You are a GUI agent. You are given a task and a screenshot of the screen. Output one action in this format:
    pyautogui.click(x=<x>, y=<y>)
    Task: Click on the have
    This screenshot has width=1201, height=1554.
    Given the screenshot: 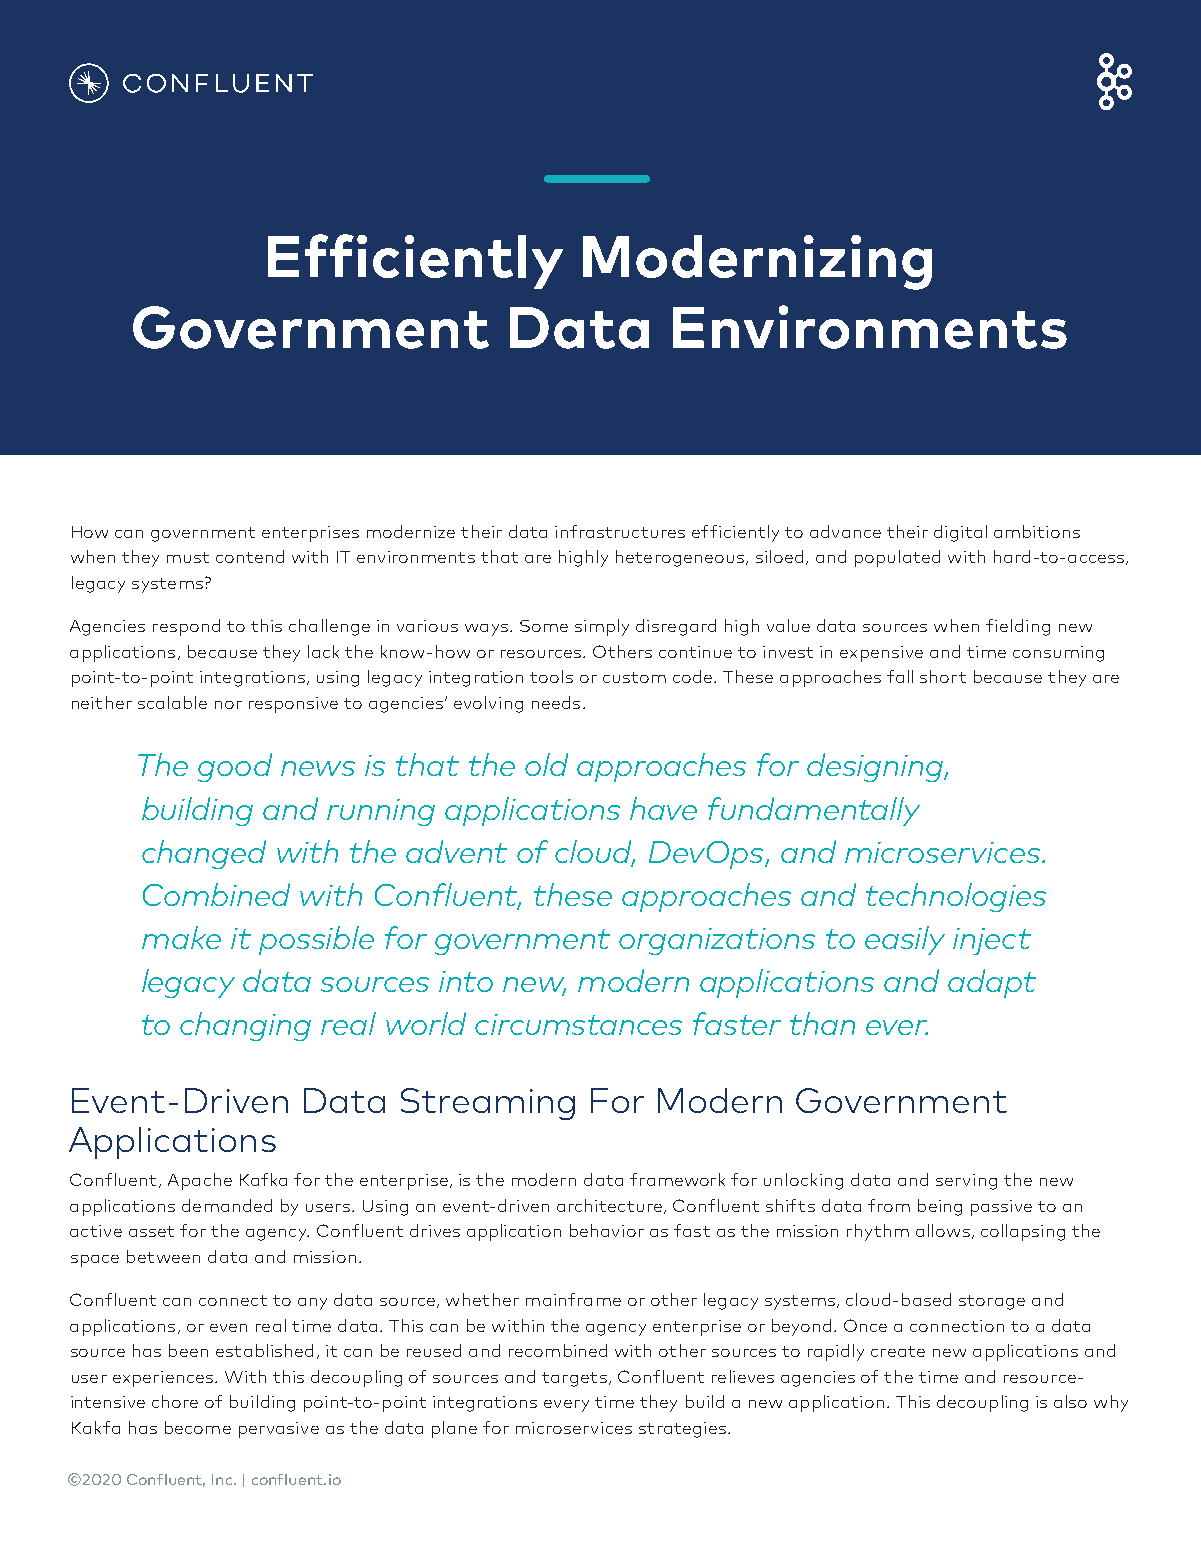 What is the action you would take?
    pyautogui.click(x=663, y=808)
